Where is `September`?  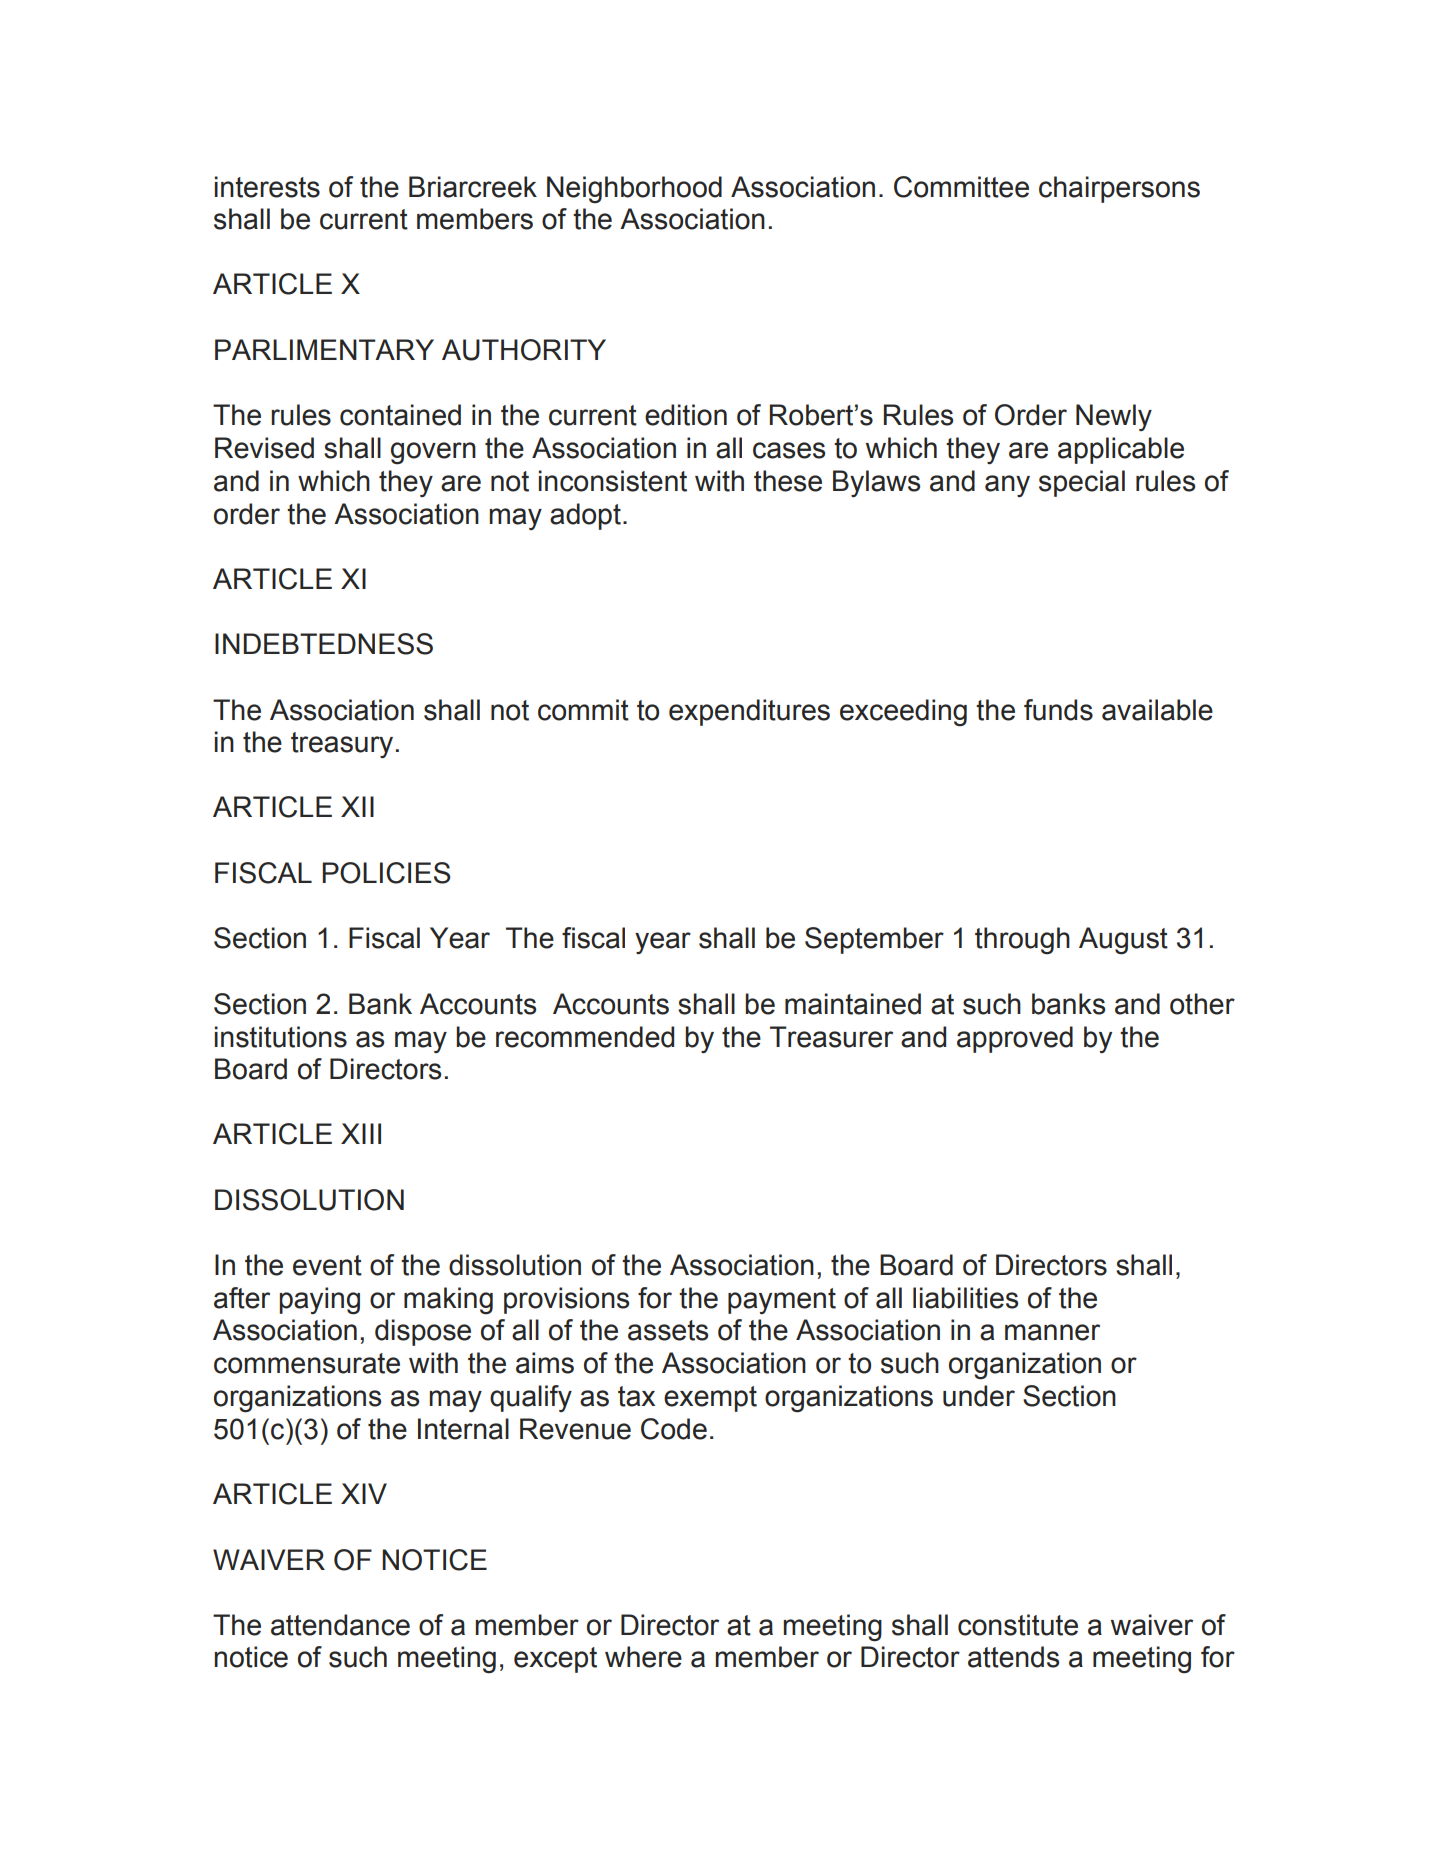
September is located at coordinates (874, 940).
